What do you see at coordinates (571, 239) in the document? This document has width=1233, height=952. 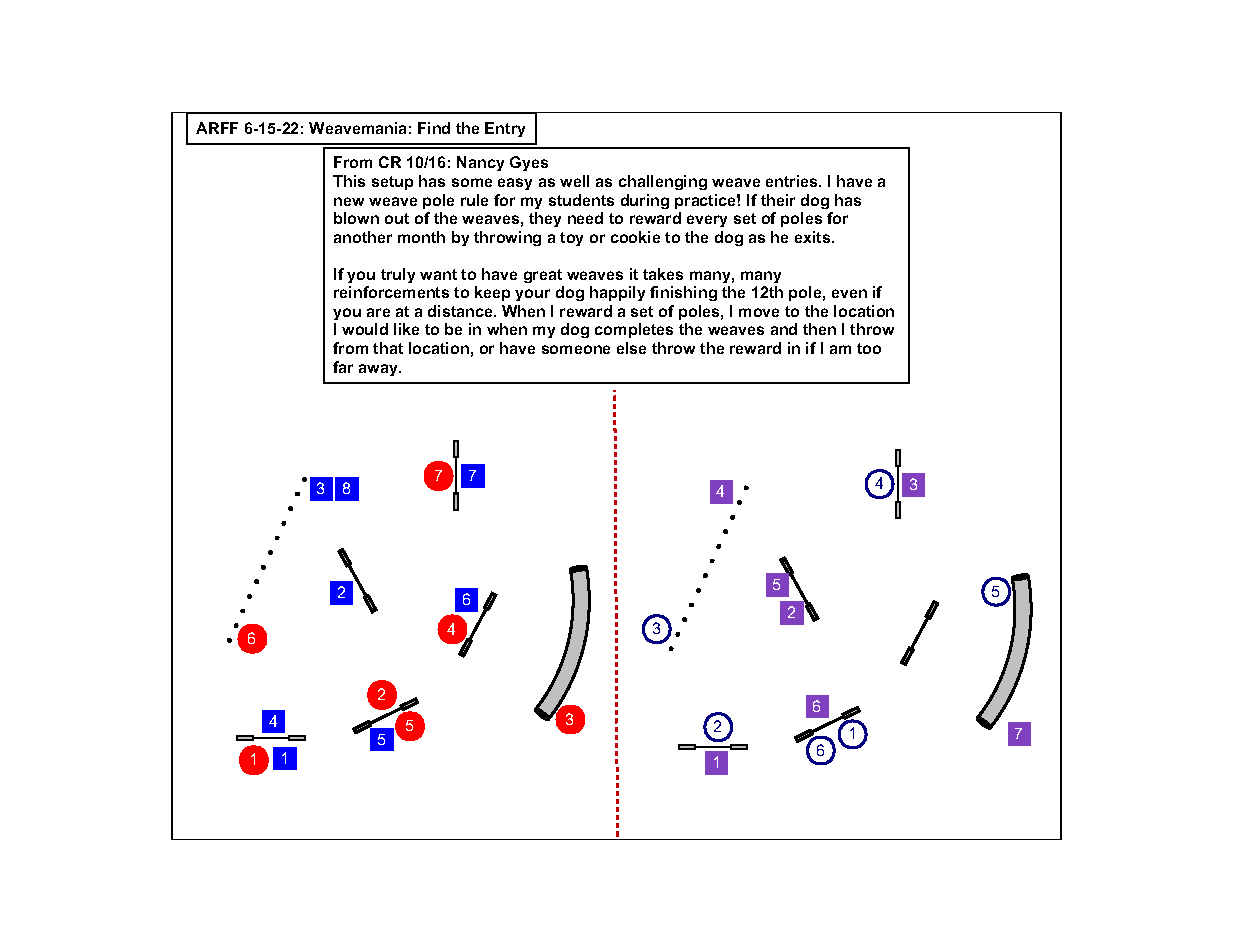 I see `toy` at bounding box center [571, 239].
